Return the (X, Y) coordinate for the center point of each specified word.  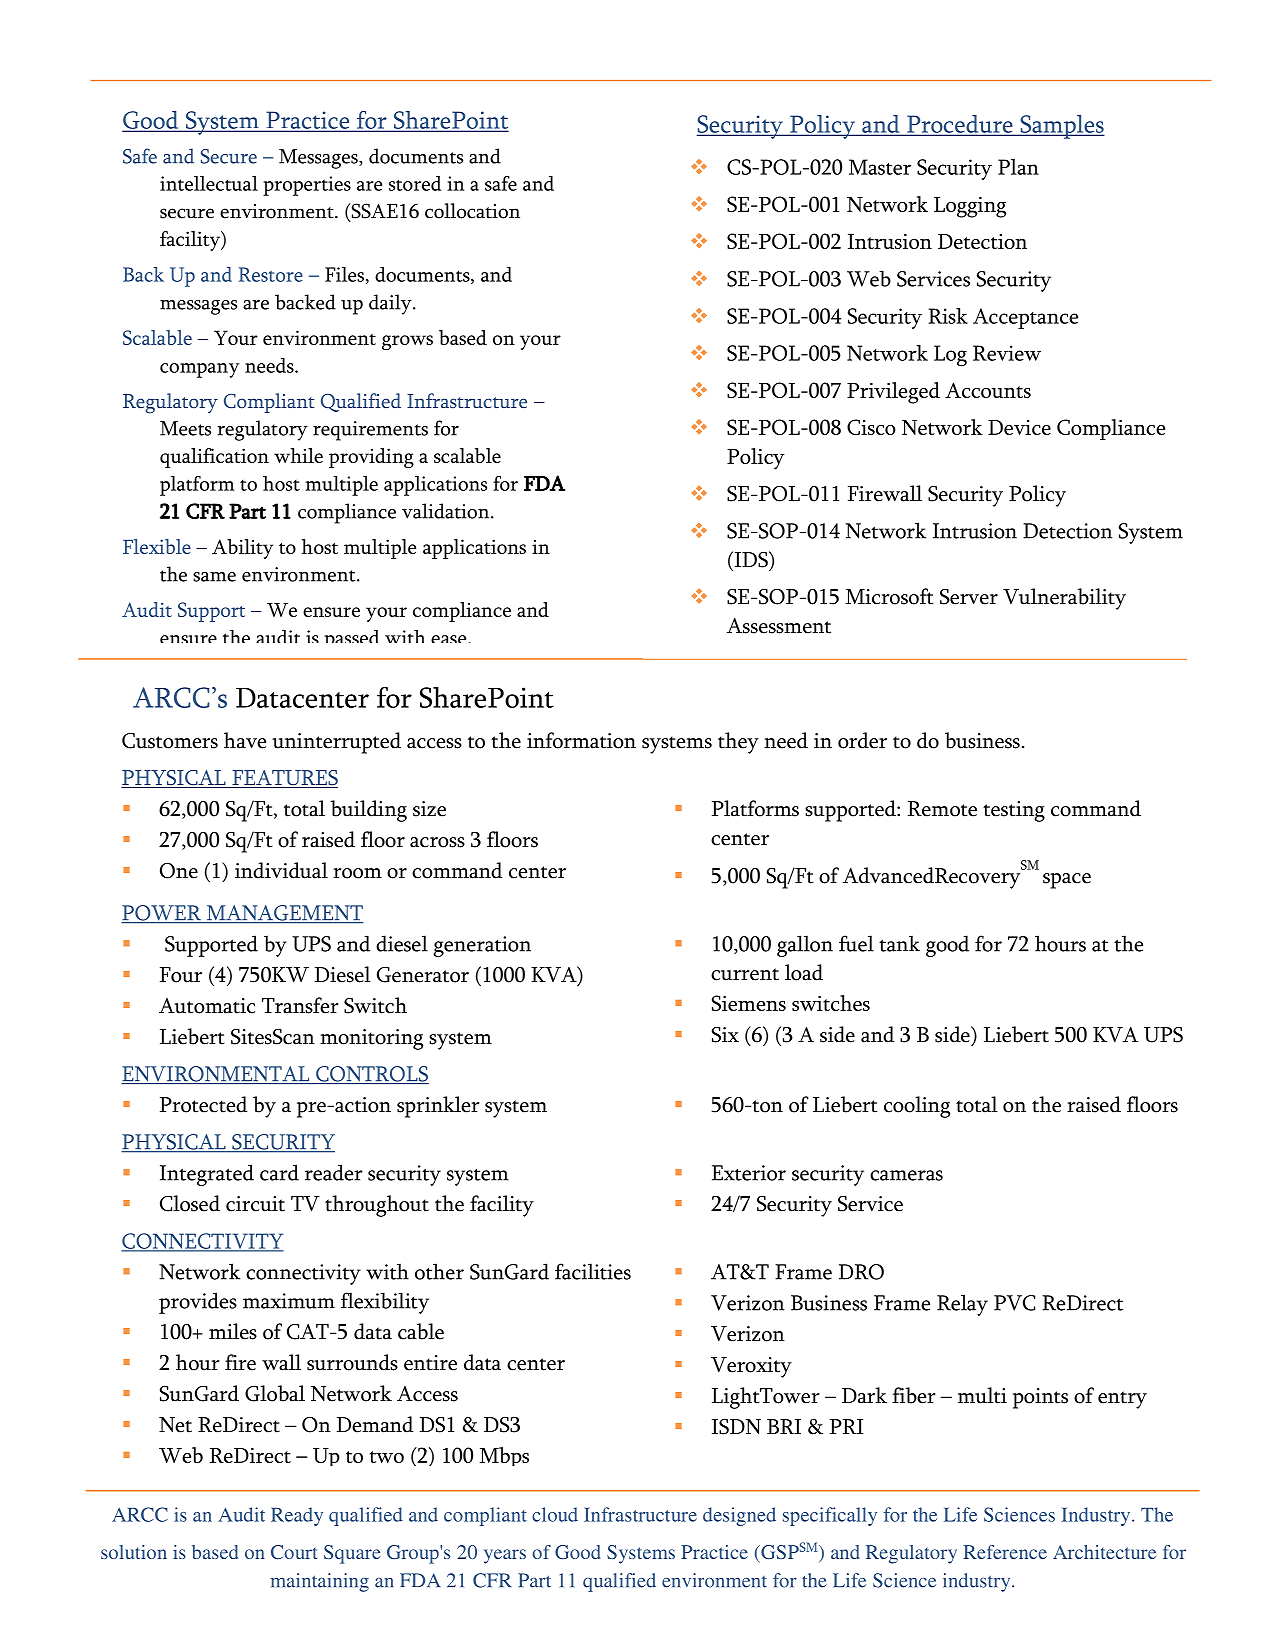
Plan (1018, 167)
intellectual (209, 183)
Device (1019, 427)
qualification (214, 458)
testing (1014, 811)
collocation (472, 211)
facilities (593, 1271)
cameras (906, 1175)
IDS (751, 560)
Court (294, 1552)
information (581, 740)
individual (281, 870)
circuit (255, 1204)
